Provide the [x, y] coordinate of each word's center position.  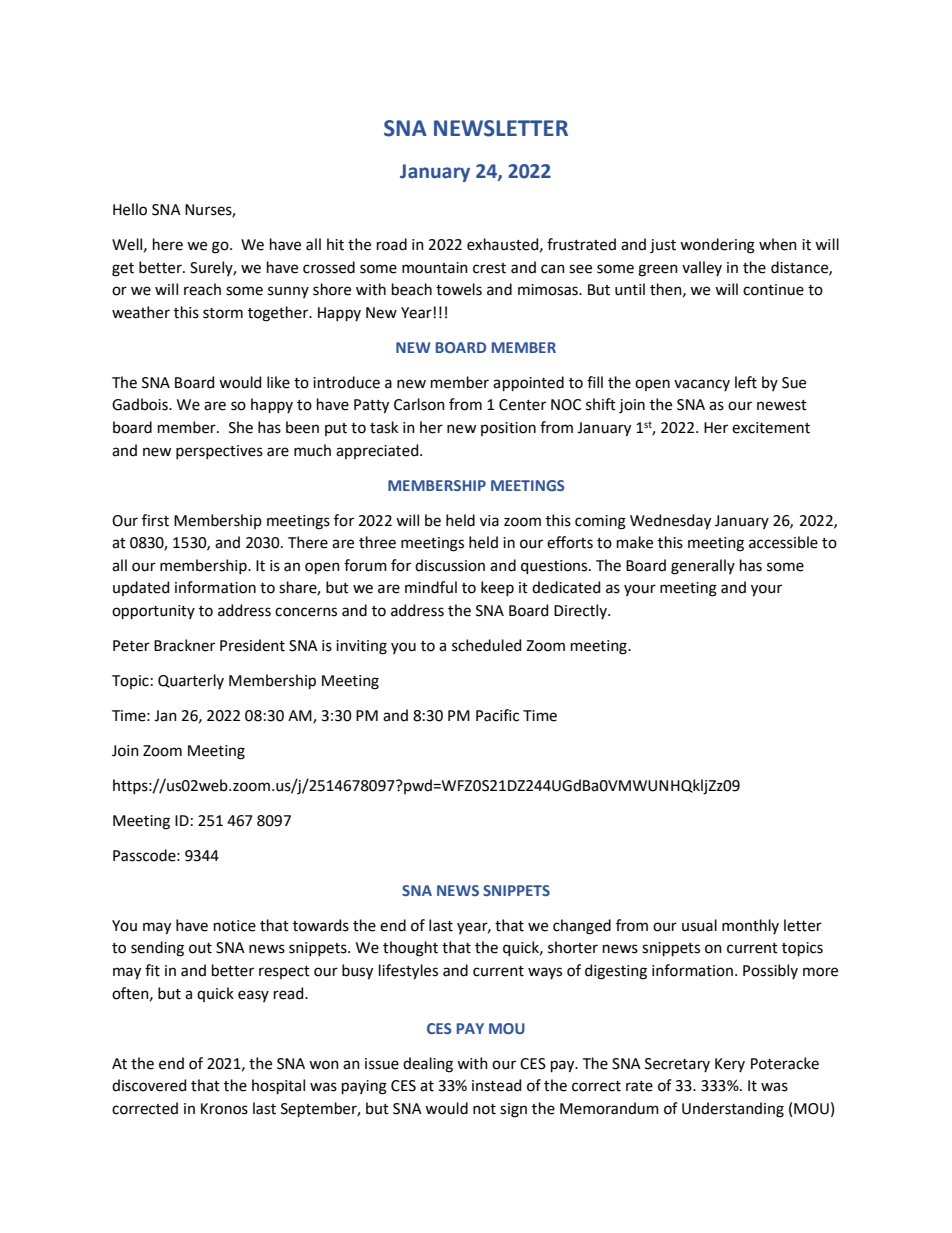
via [489, 521]
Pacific [497, 715]
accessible [783, 542]
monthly [750, 926]
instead [496, 1085]
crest [489, 268]
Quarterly [191, 681]
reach [202, 289]
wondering [717, 246]
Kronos [224, 1109]
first [155, 520]
